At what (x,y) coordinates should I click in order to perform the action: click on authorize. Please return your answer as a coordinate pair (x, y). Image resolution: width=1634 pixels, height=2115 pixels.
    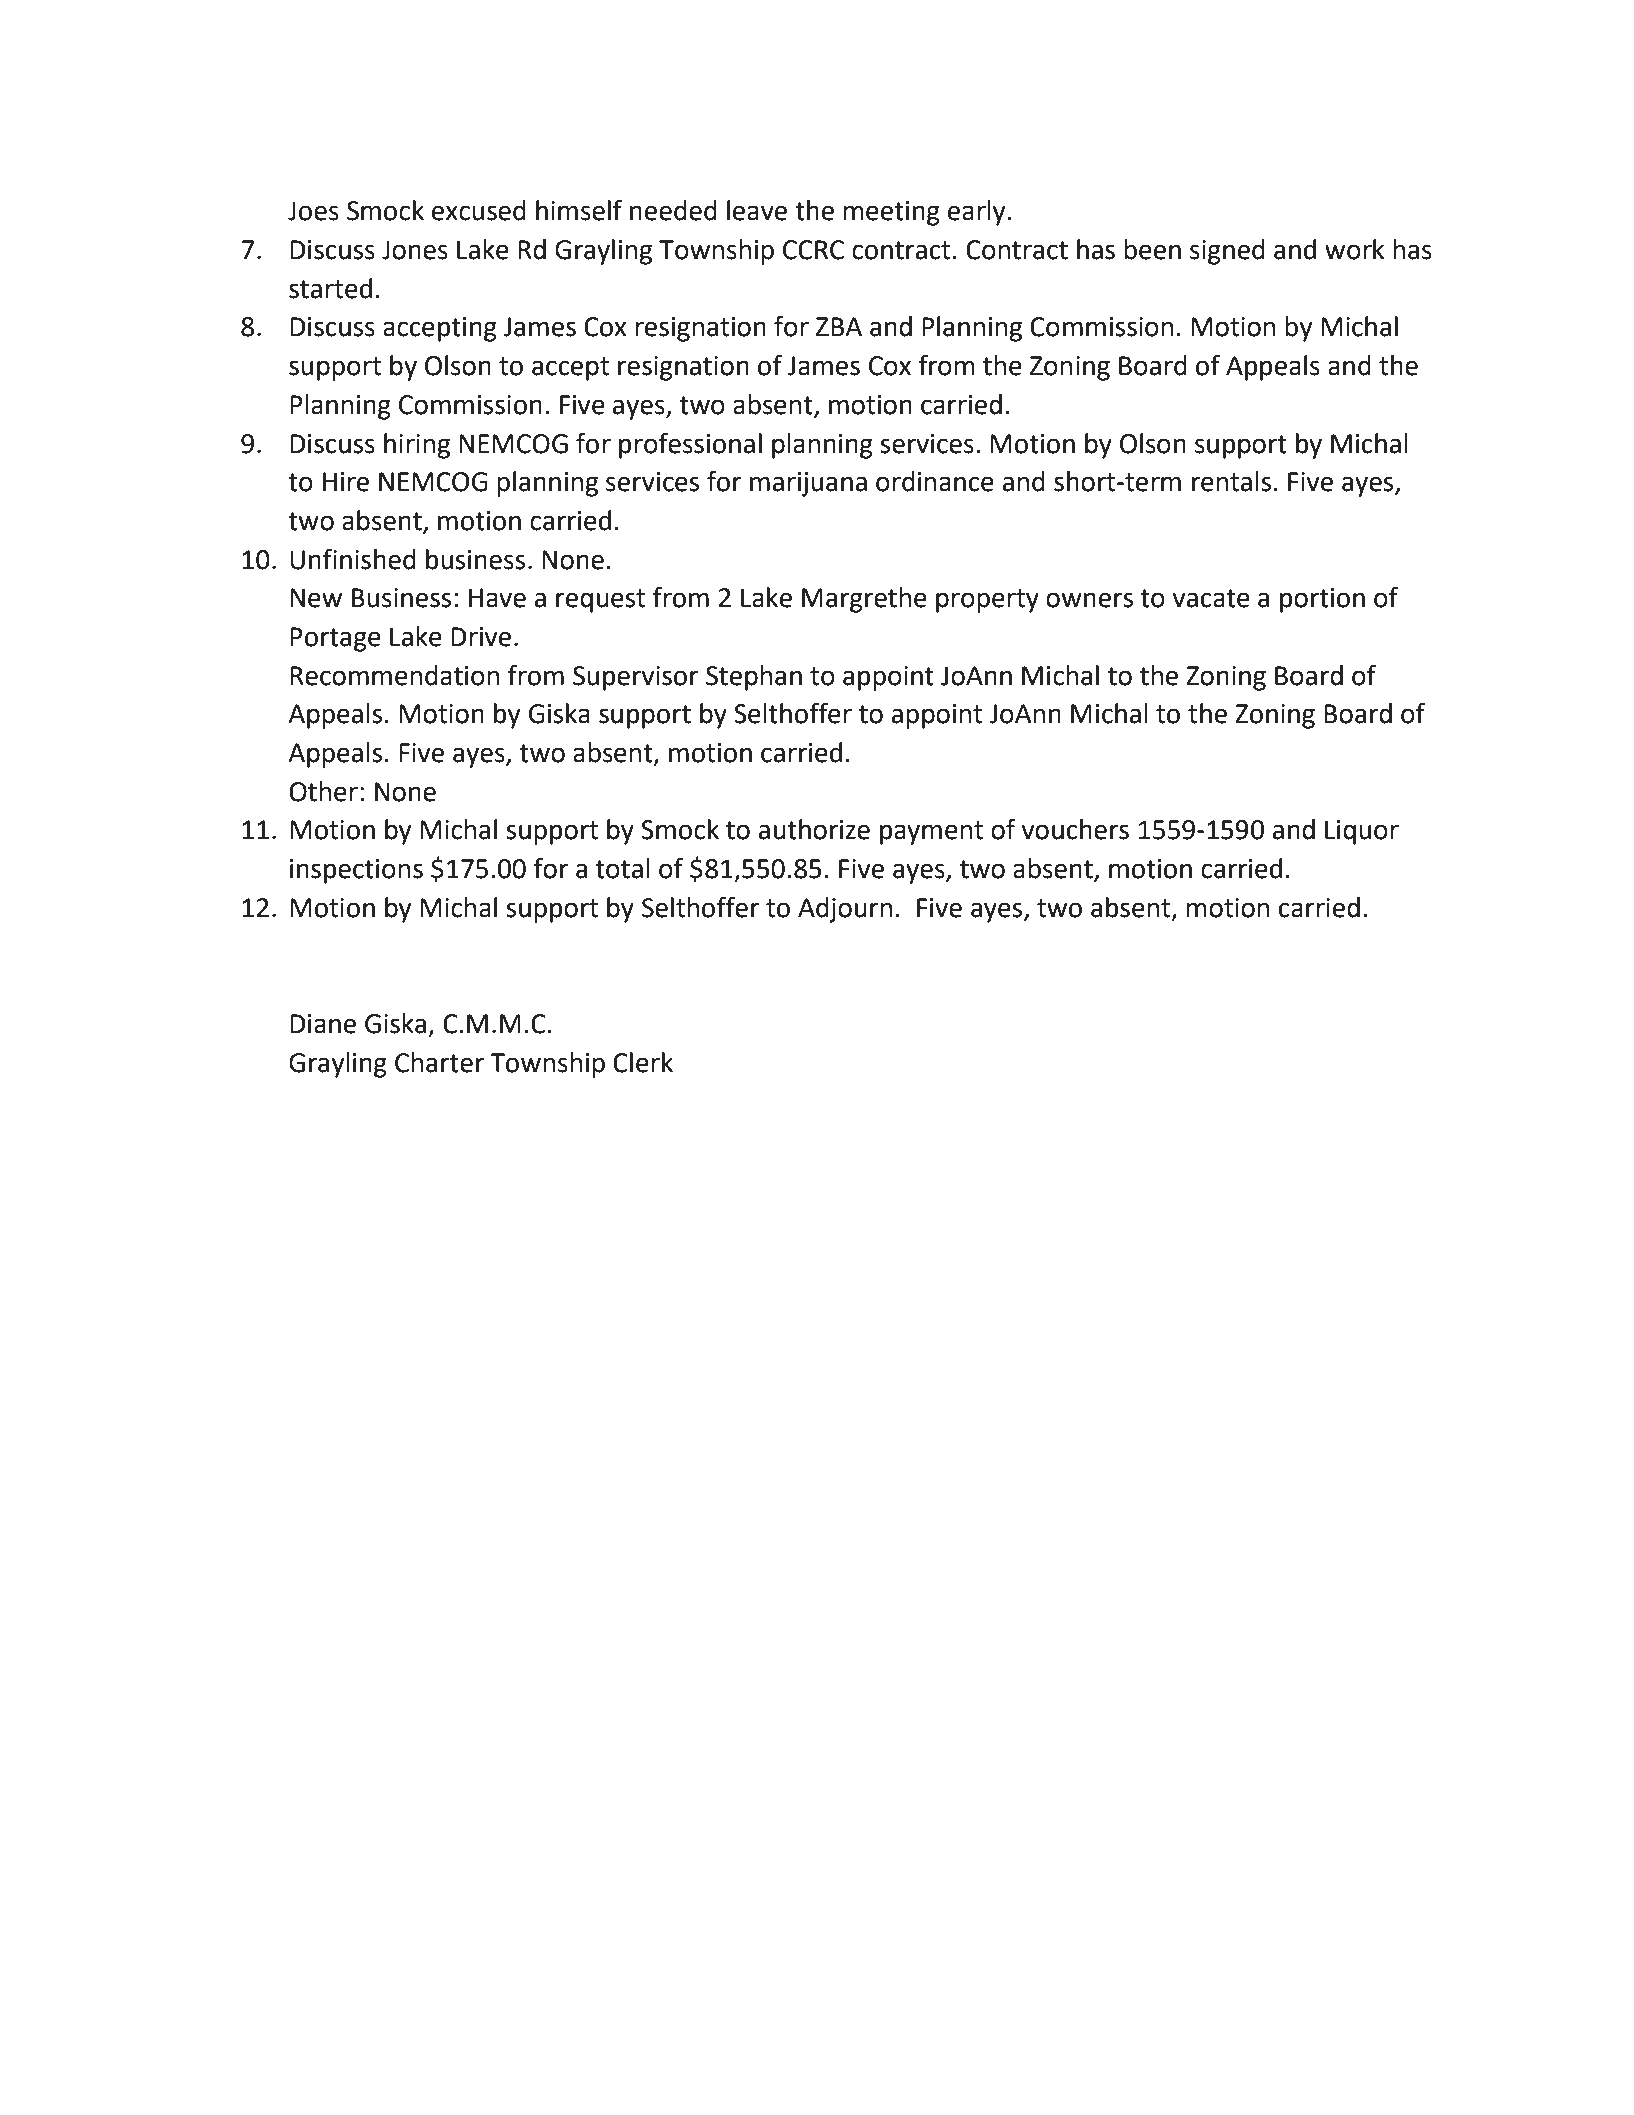
    Looking at the image, I should click on (814, 829).
